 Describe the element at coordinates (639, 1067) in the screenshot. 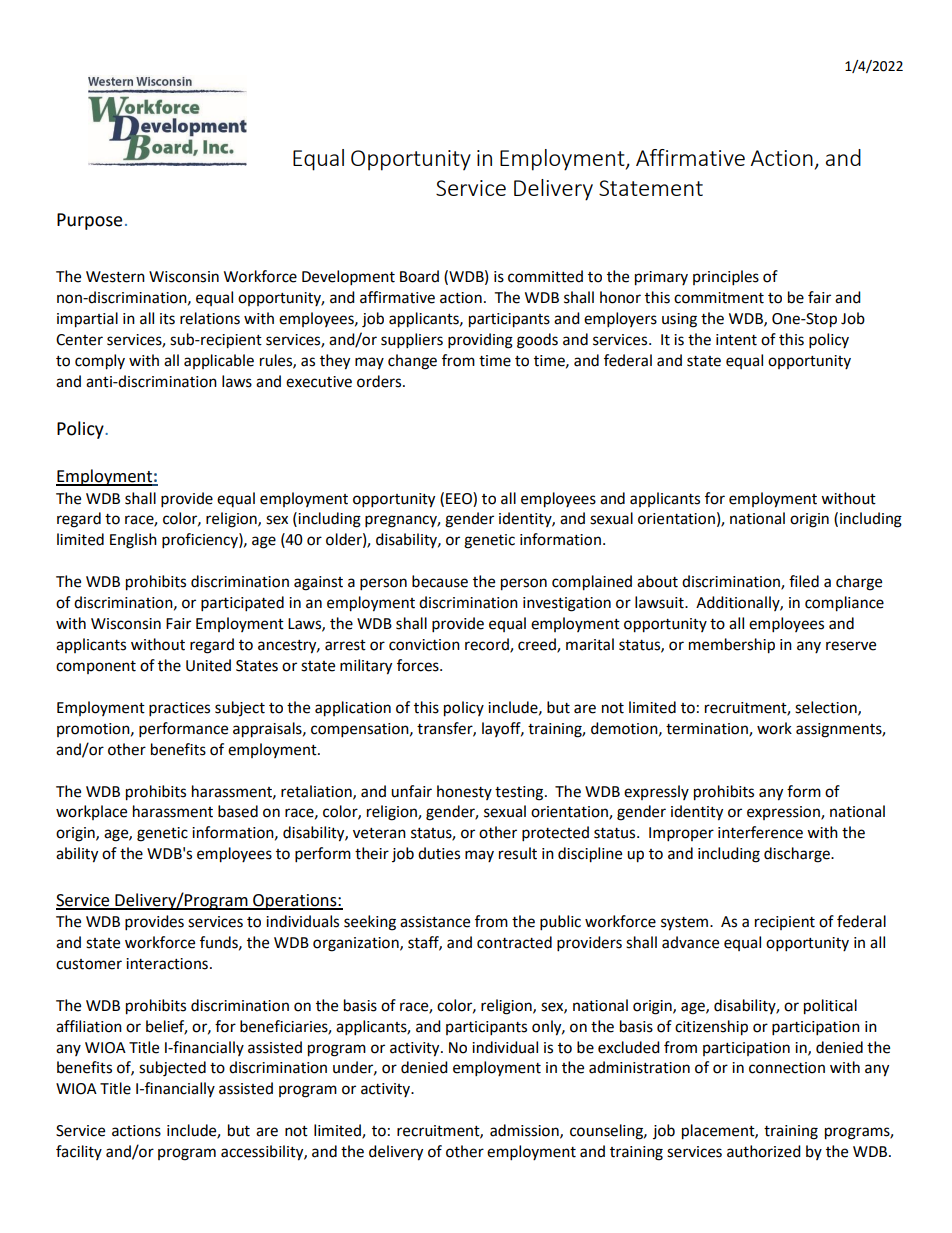

I see `administration` at that location.
